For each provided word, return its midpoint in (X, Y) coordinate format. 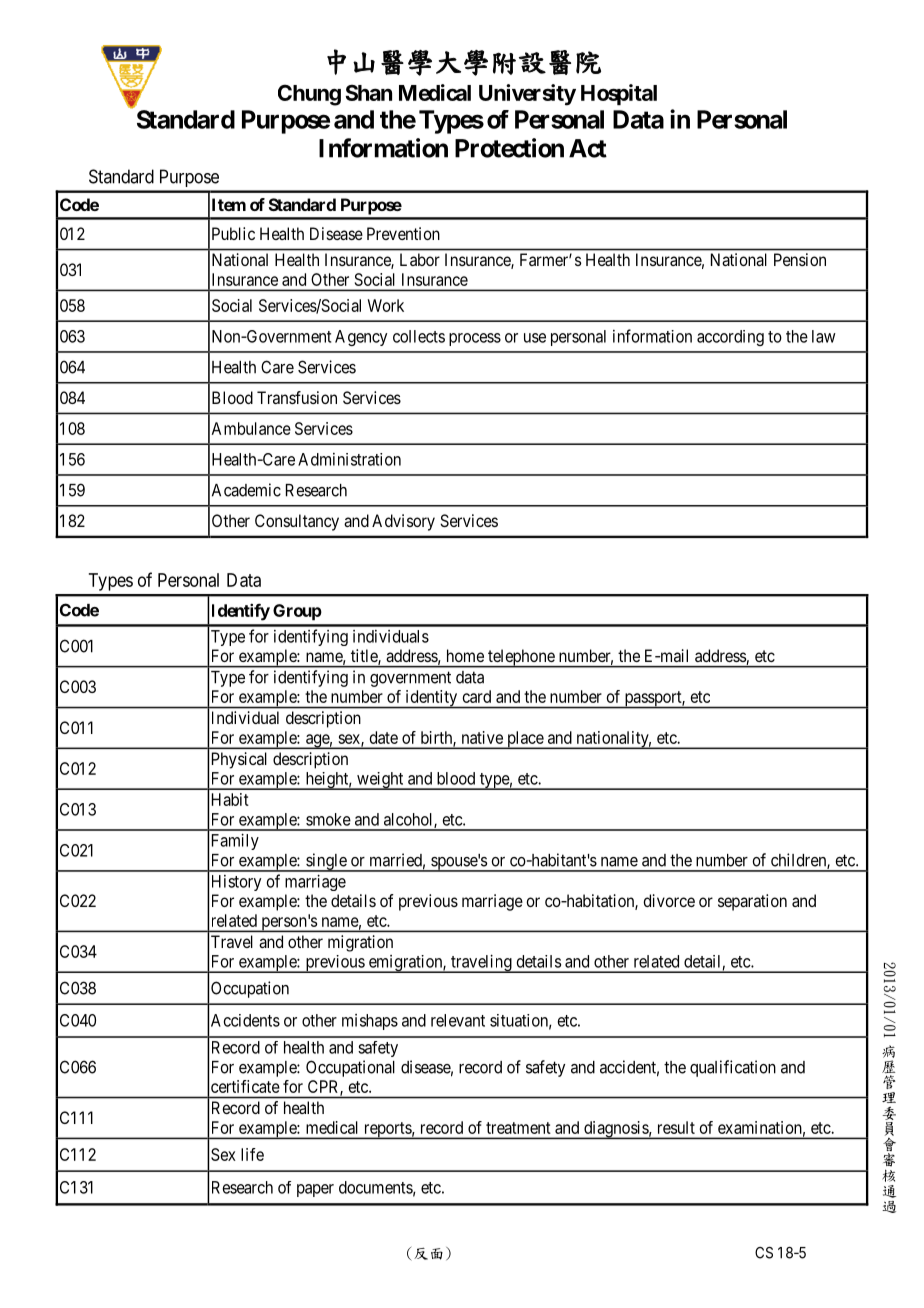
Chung (309, 95)
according (730, 338)
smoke (328, 819)
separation (752, 902)
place (525, 740)
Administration (349, 459)
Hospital (619, 94)
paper (315, 1190)
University (527, 95)
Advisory (403, 522)
